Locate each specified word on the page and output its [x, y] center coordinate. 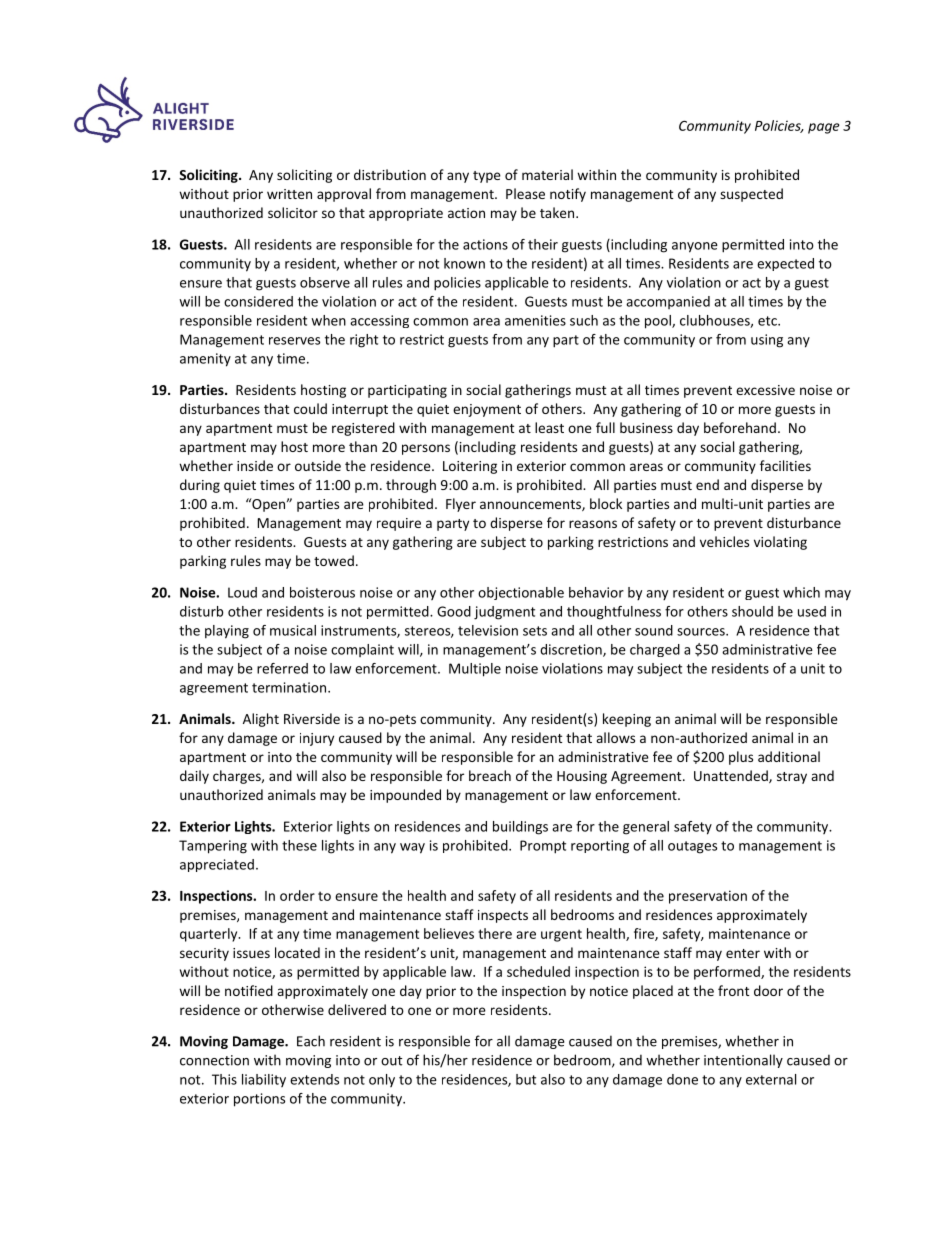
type [487, 177]
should [752, 611]
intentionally [743, 1061]
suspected [751, 195]
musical [293, 630]
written [289, 194]
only [382, 1080]
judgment [504, 613]
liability [264, 1080]
